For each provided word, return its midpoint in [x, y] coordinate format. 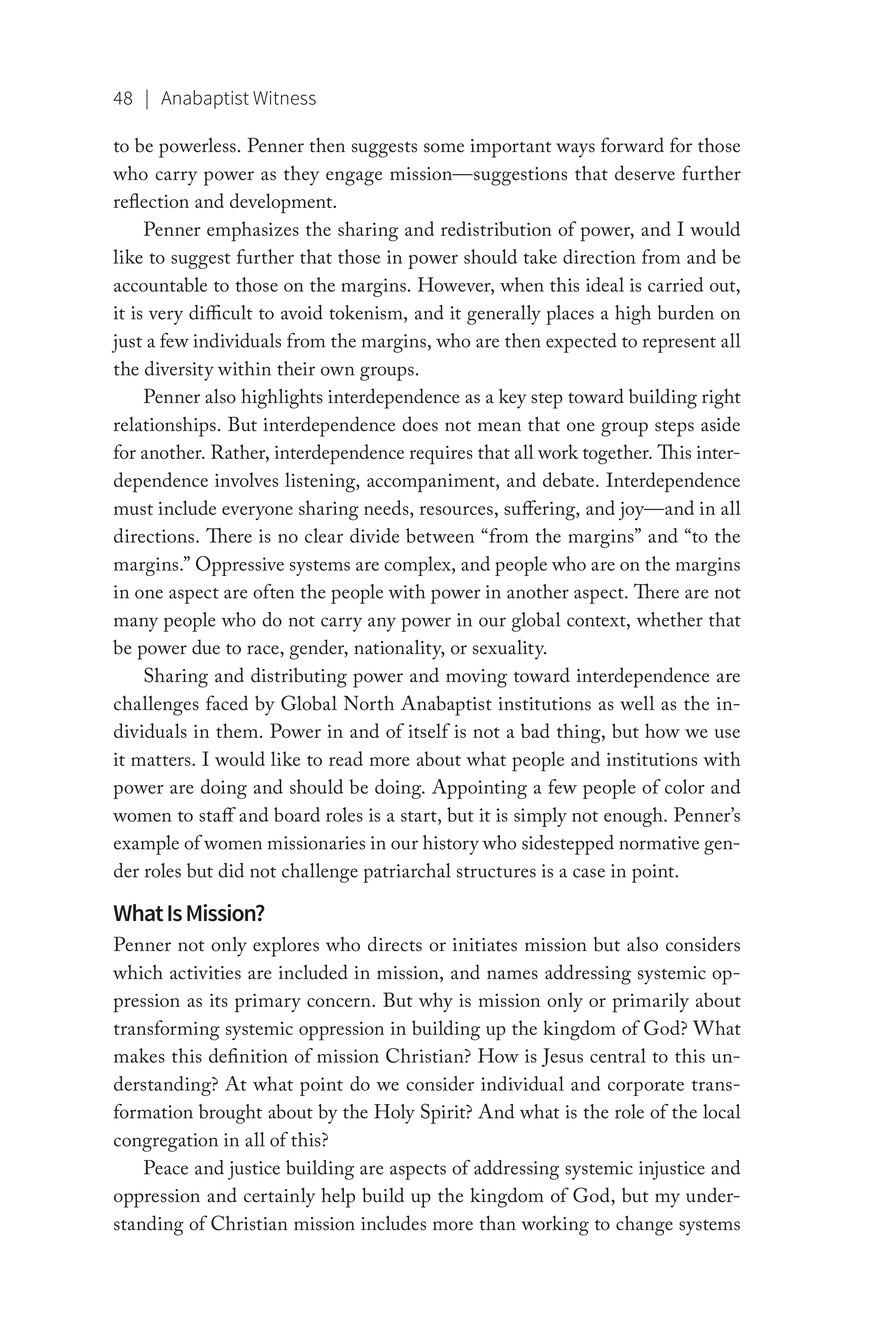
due [206, 647]
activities [205, 973]
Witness [284, 98]
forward [632, 145]
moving [476, 678]
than [497, 1223]
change [644, 1225]
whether [669, 619]
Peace [166, 1167]
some [444, 148]
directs [395, 944]
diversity [179, 371]
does [420, 424]
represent [679, 345]
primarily [650, 1002]
